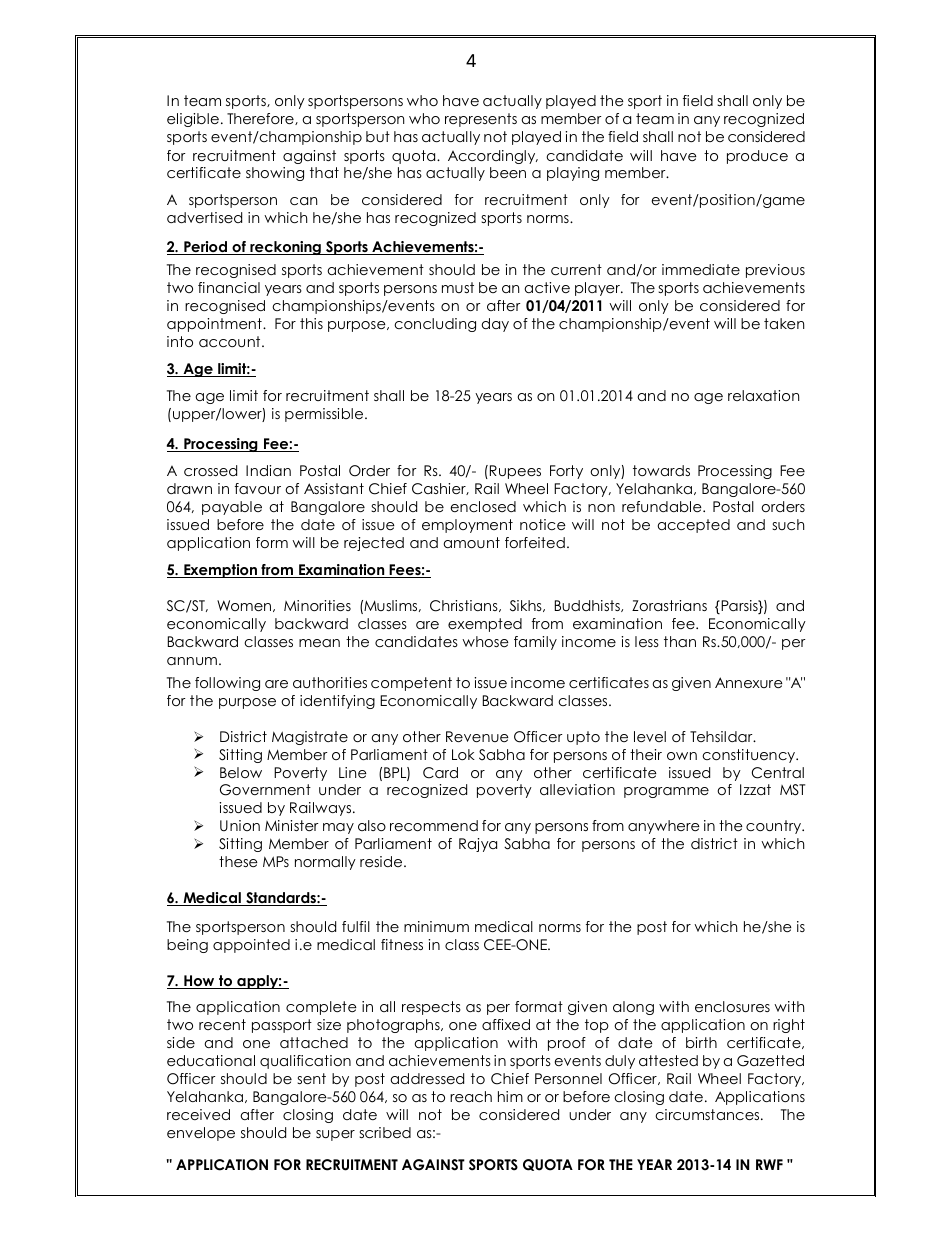 The image size is (952, 1233). What do you see at coordinates (198, 1114) in the screenshot?
I see `received` at bounding box center [198, 1114].
